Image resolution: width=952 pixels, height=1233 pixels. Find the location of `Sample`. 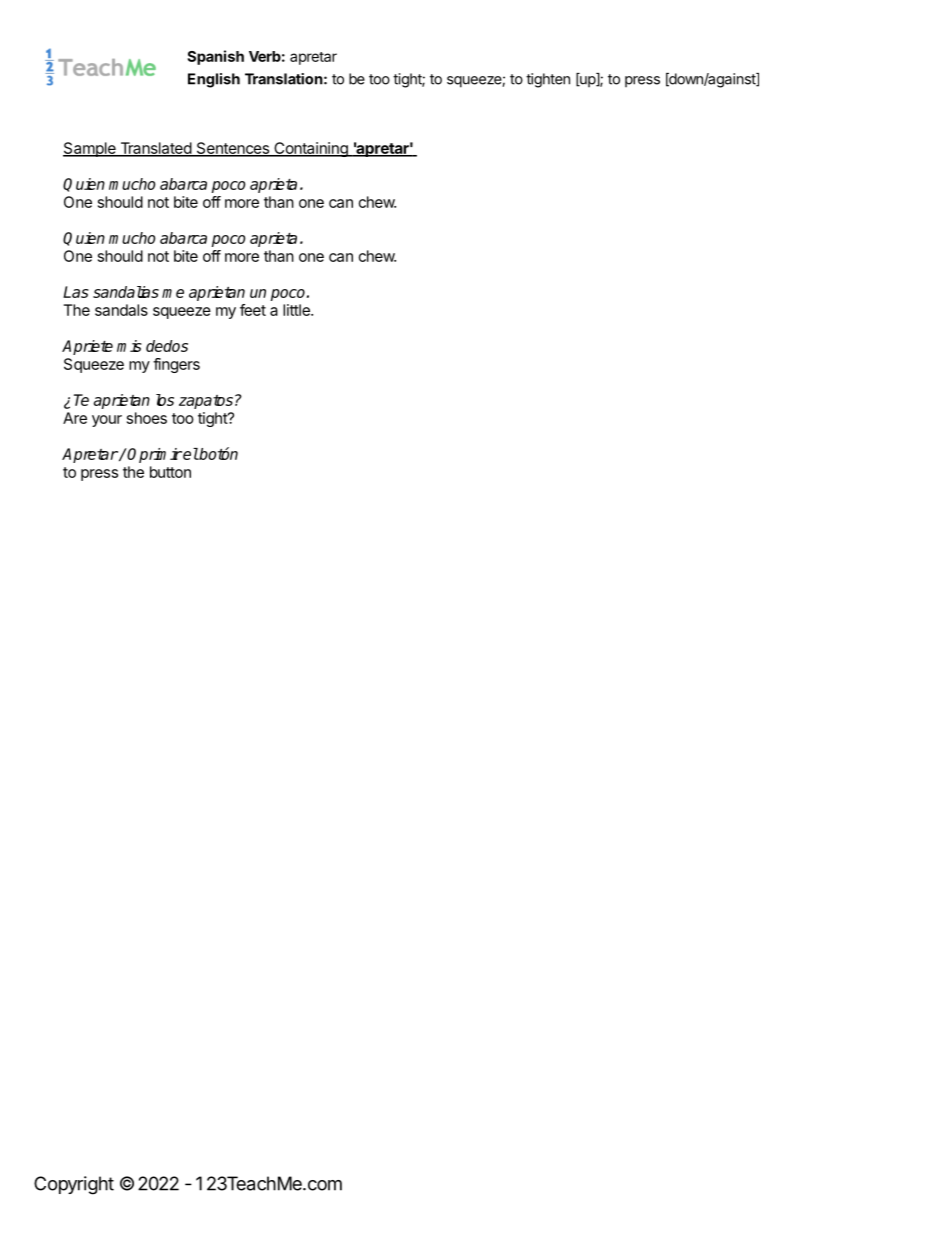

Sample is located at coordinates (90, 149).
